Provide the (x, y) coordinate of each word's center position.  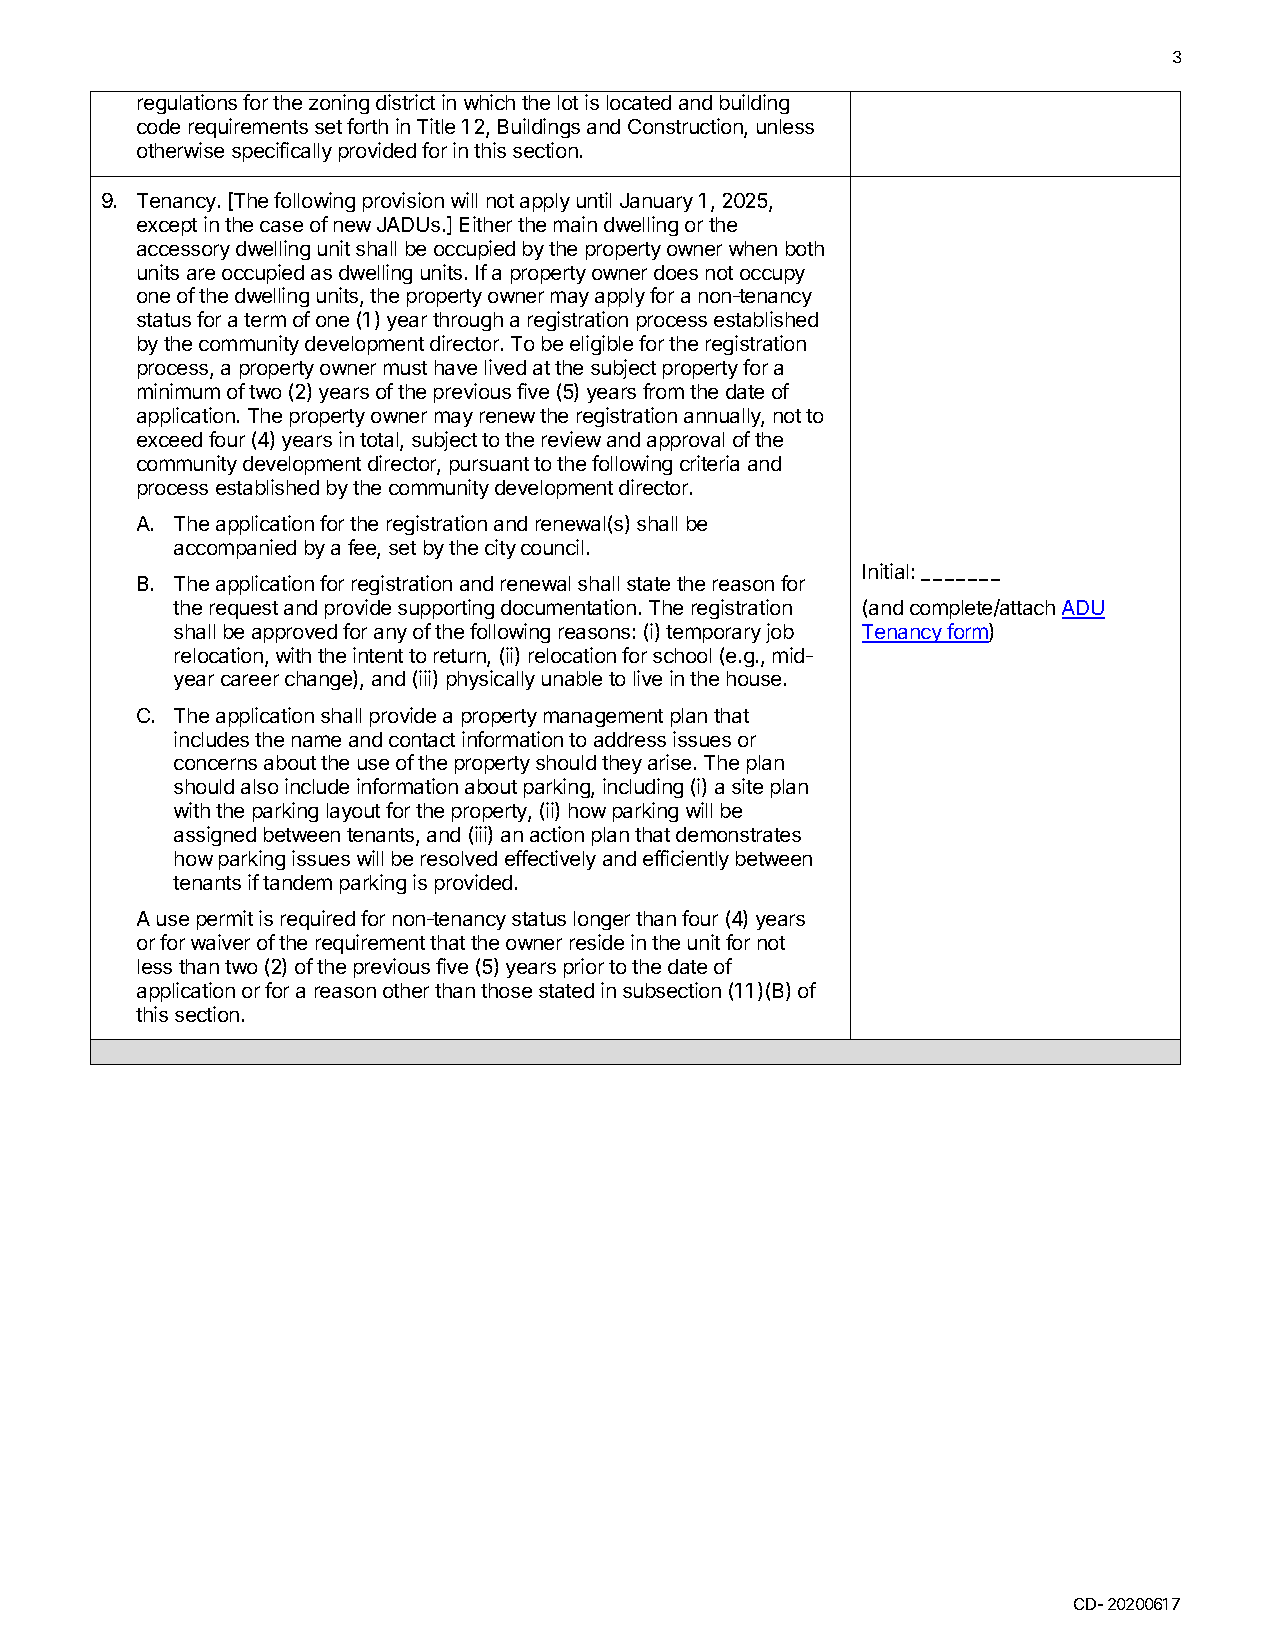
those (506, 990)
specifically (282, 152)
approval (685, 441)
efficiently (686, 860)
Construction (686, 128)
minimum (179, 391)
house (754, 678)
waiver (220, 942)
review (571, 439)
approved (294, 633)
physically (491, 680)
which (489, 102)
